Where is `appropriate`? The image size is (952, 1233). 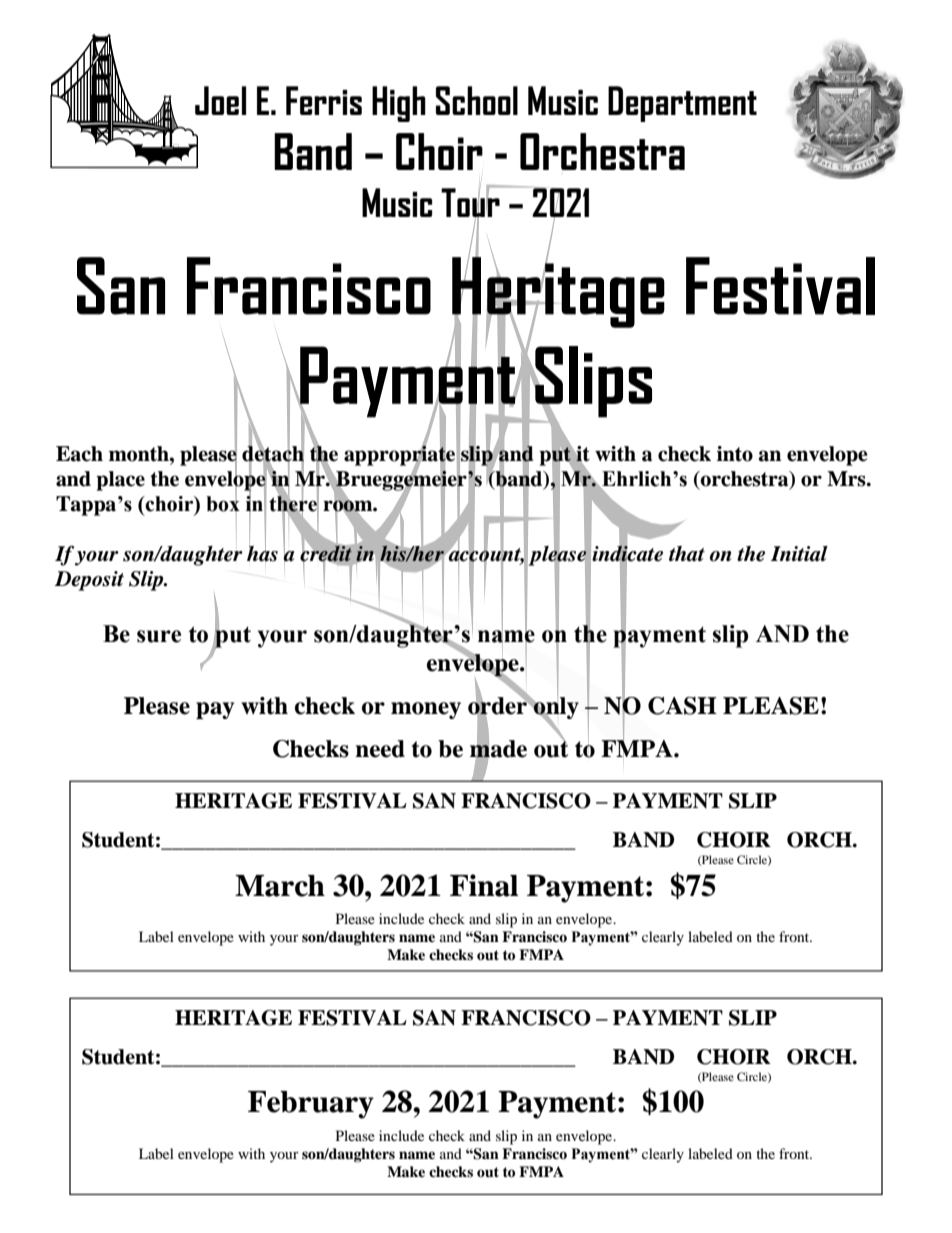 appropriate is located at coordinates (399, 455).
